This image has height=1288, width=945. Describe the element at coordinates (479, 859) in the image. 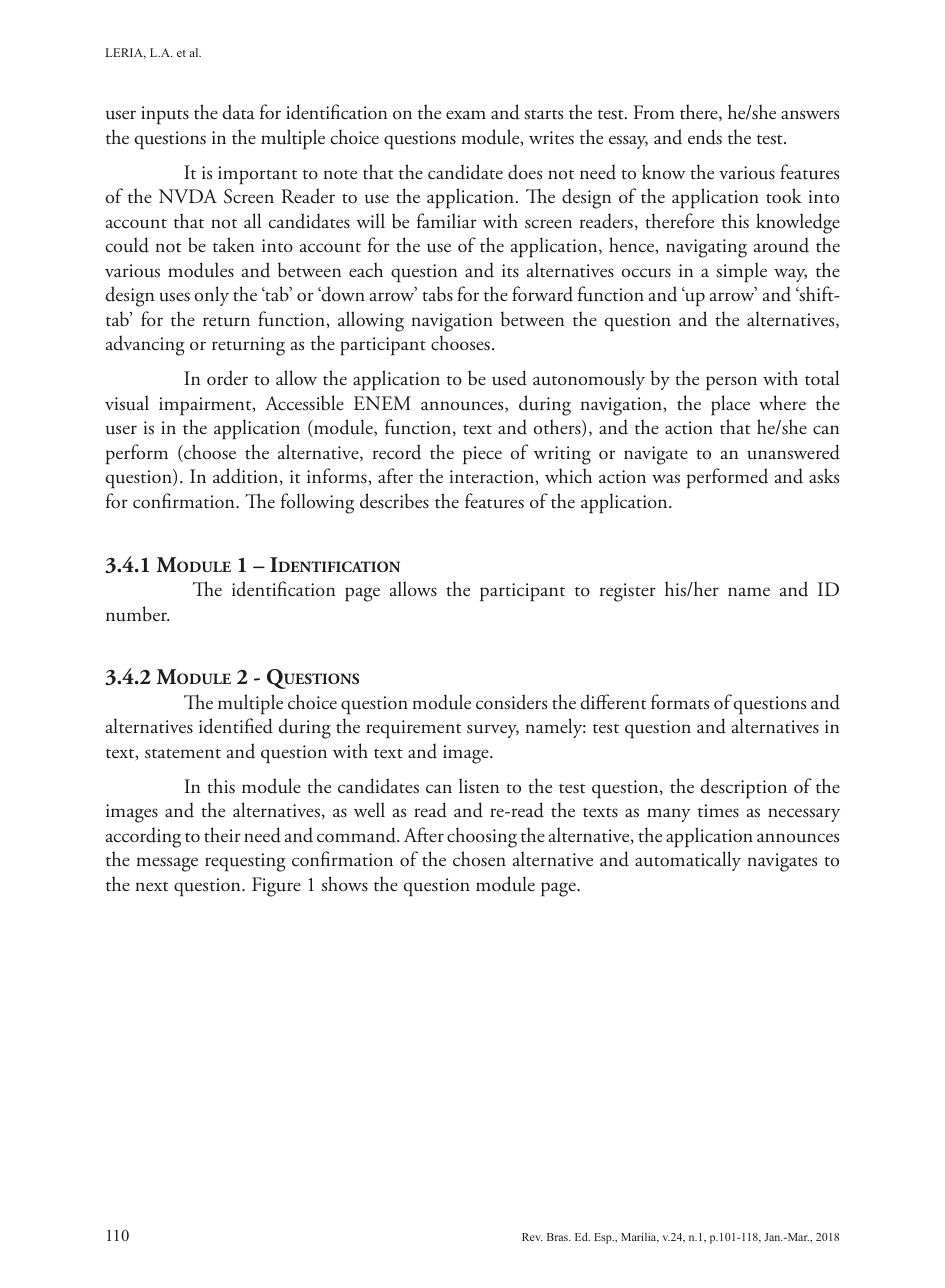

I see `chosen` at that location.
